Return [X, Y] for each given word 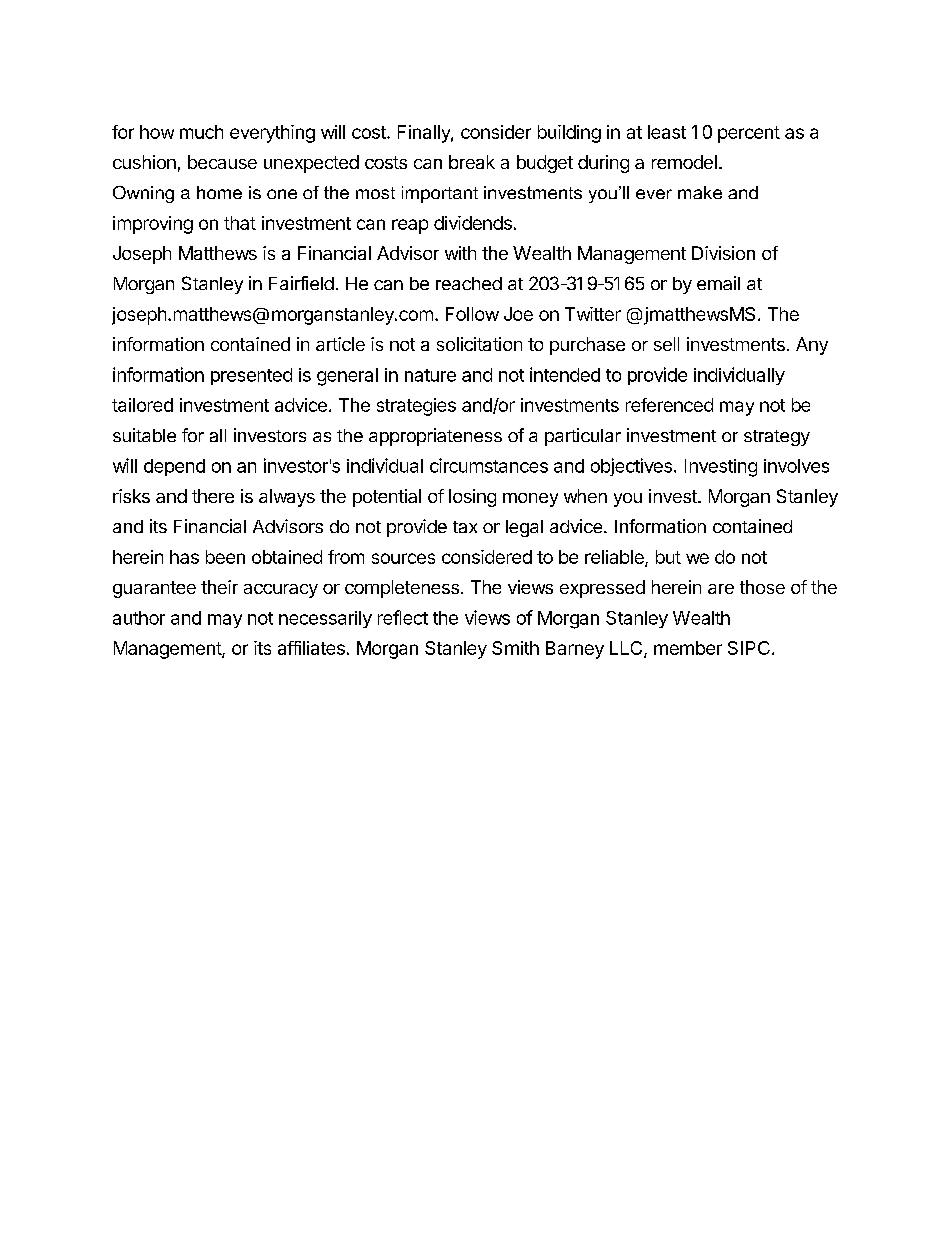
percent [749, 134]
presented [251, 376]
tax [465, 527]
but [668, 557]
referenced [669, 405]
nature [430, 375]
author [139, 618]
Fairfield [301, 283]
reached [469, 283]
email [718, 283]
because [222, 162]
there [213, 496]
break [472, 162]
